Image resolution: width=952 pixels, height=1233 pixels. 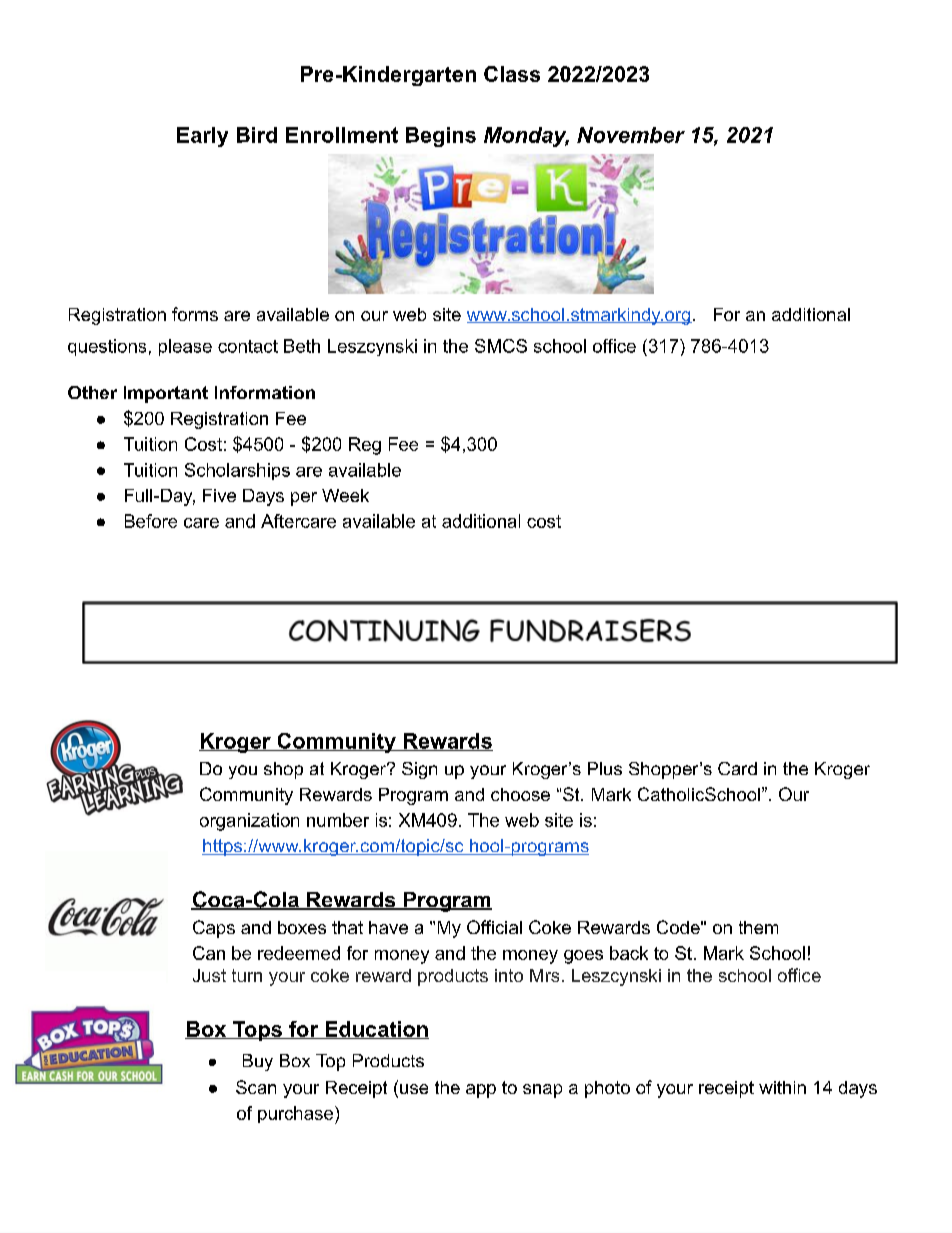 What do you see at coordinates (185, 347) in the screenshot?
I see `please` at bounding box center [185, 347].
